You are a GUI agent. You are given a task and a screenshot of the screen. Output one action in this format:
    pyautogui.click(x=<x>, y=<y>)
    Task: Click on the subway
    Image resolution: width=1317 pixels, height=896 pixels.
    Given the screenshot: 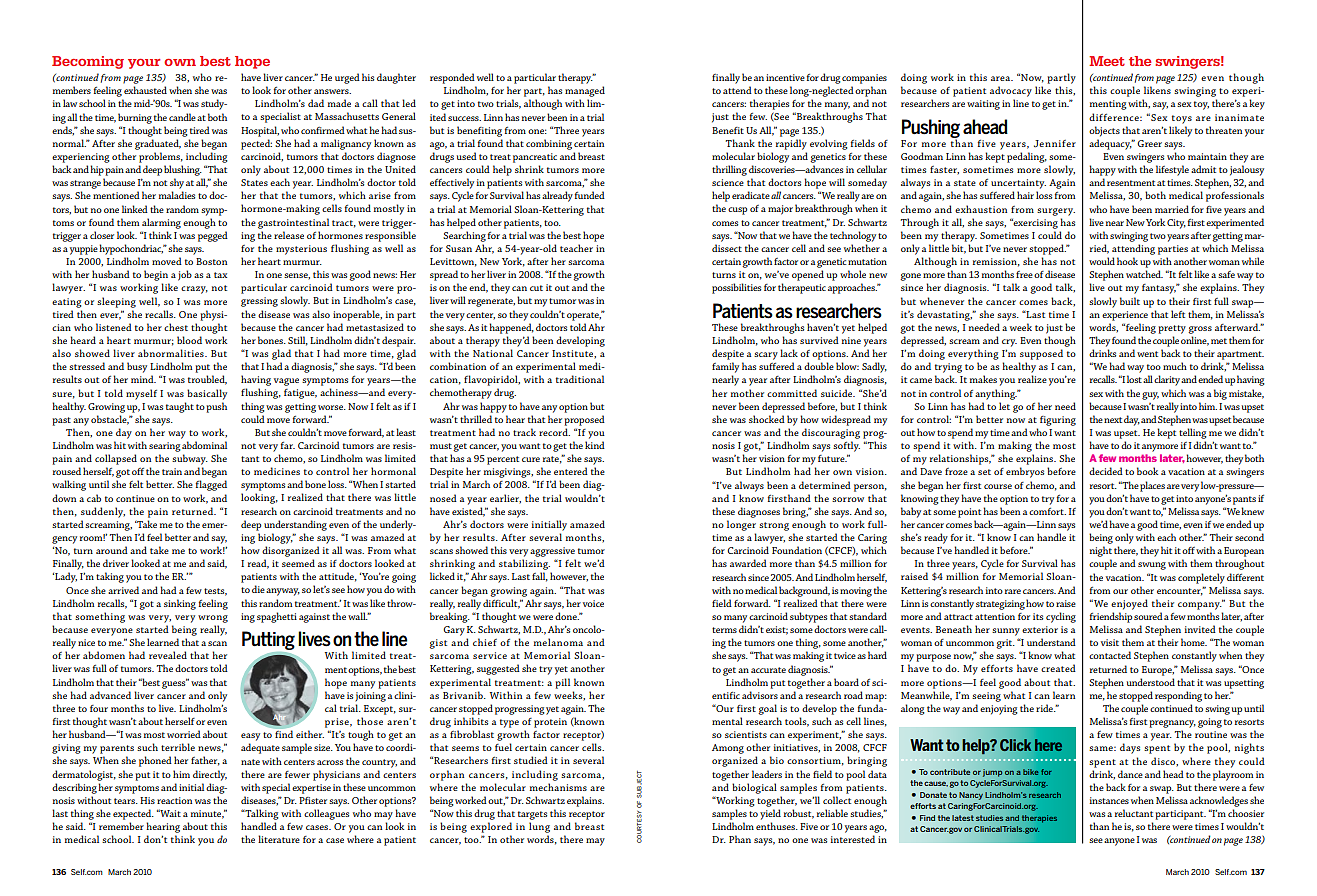 What is the action you would take?
    pyautogui.click(x=190, y=459)
